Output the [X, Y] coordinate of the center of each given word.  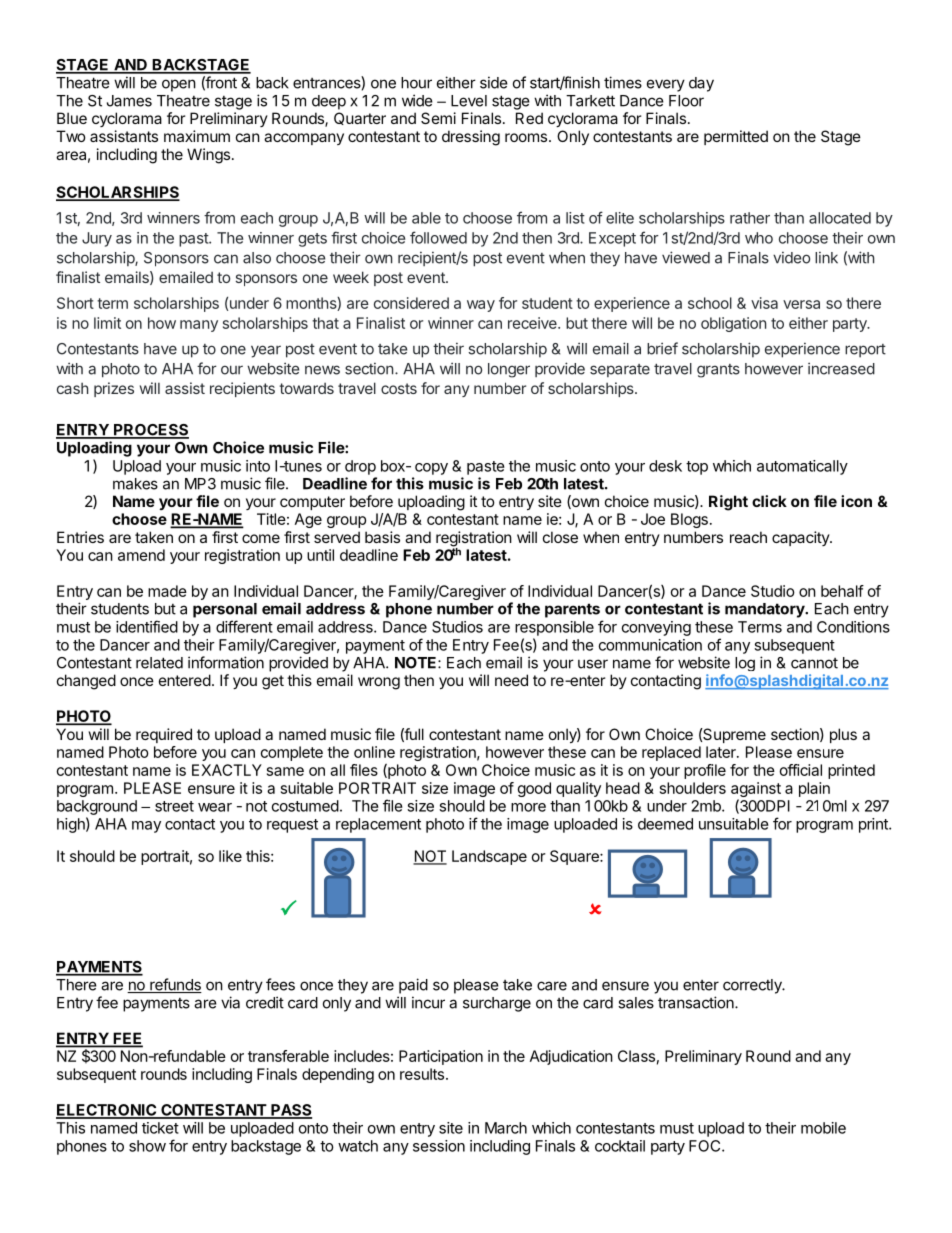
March [506, 1128]
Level [469, 101]
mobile [823, 1128]
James [129, 101]
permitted [736, 137]
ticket [160, 1128]
